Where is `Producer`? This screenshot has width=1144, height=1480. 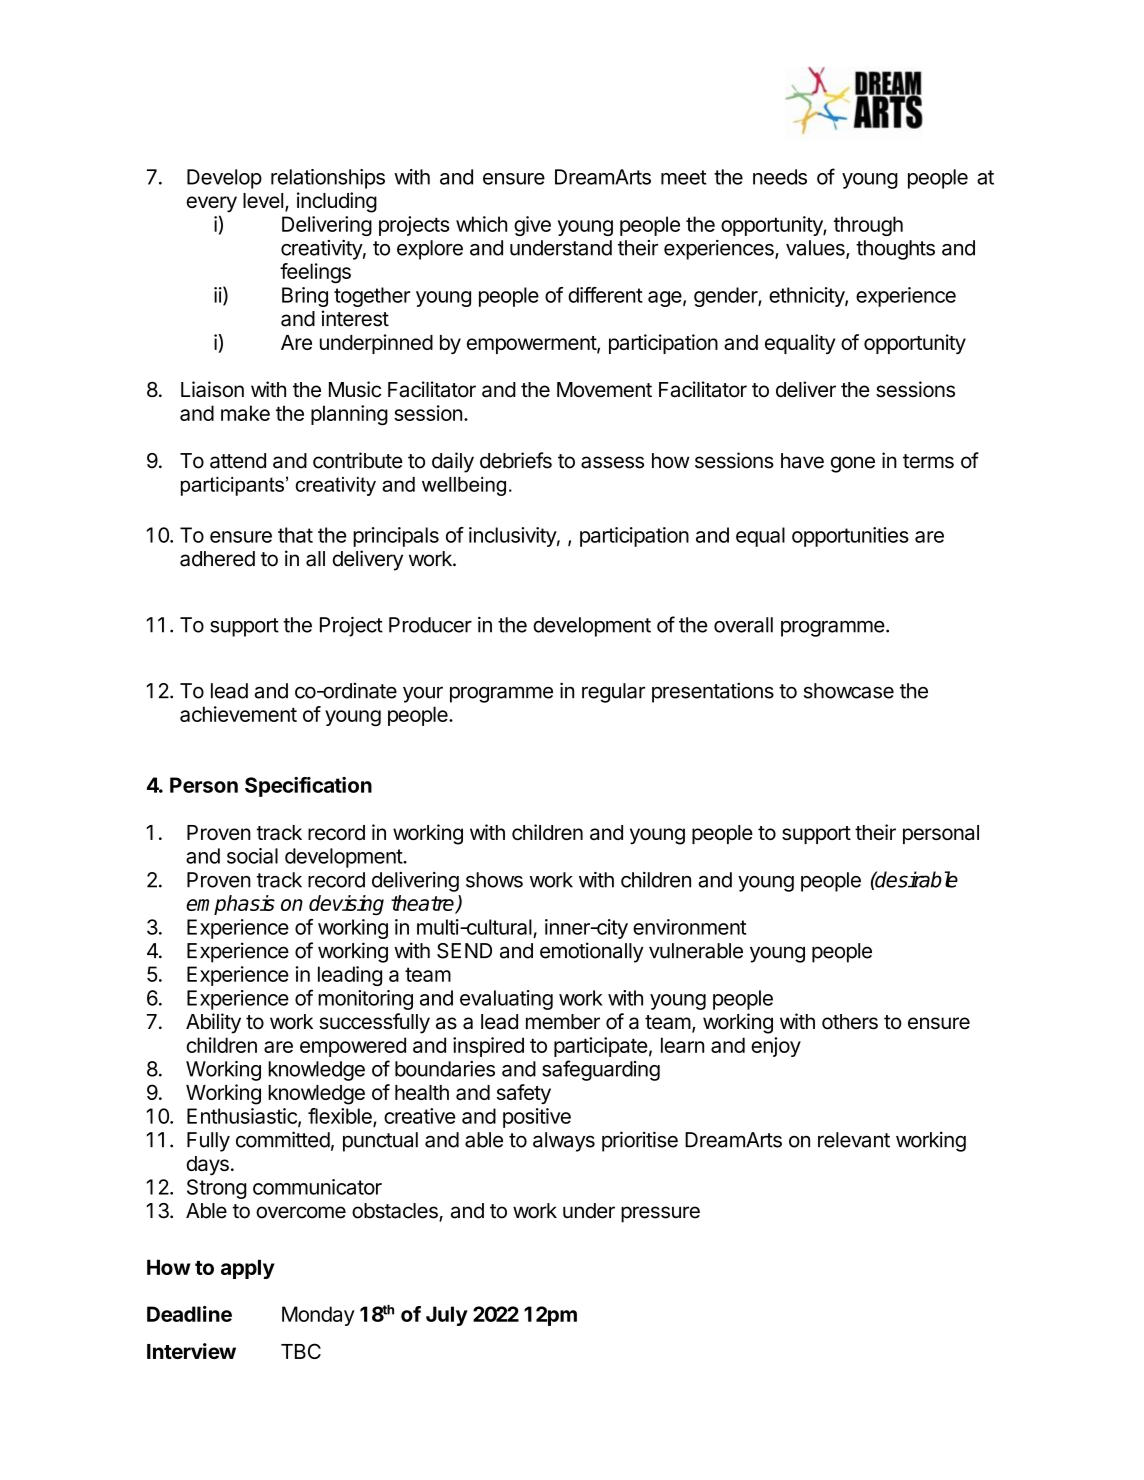 Producer is located at coordinates (430, 625).
